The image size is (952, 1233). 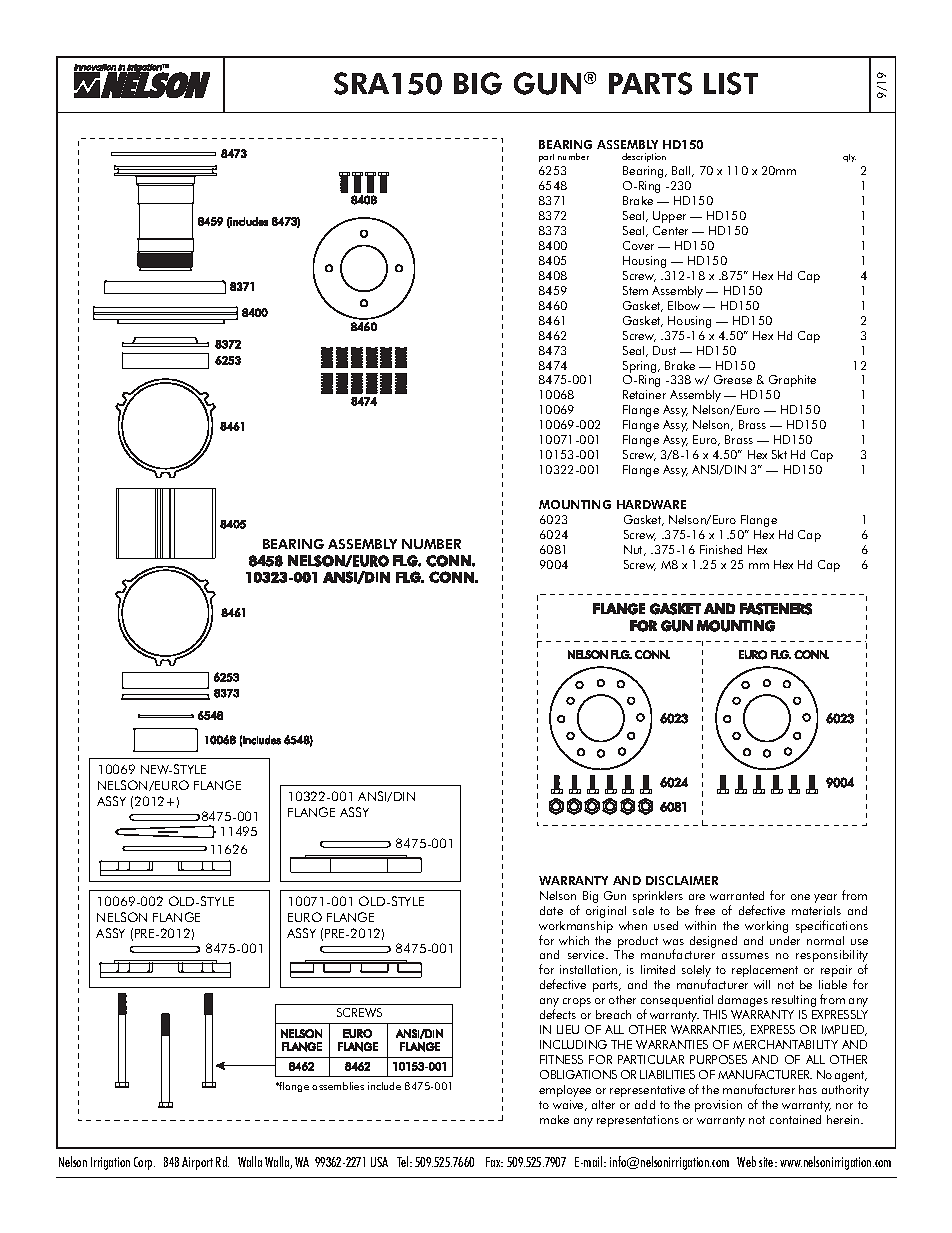 What do you see at coordinates (634, 550) in the screenshot?
I see `Nut` at bounding box center [634, 550].
